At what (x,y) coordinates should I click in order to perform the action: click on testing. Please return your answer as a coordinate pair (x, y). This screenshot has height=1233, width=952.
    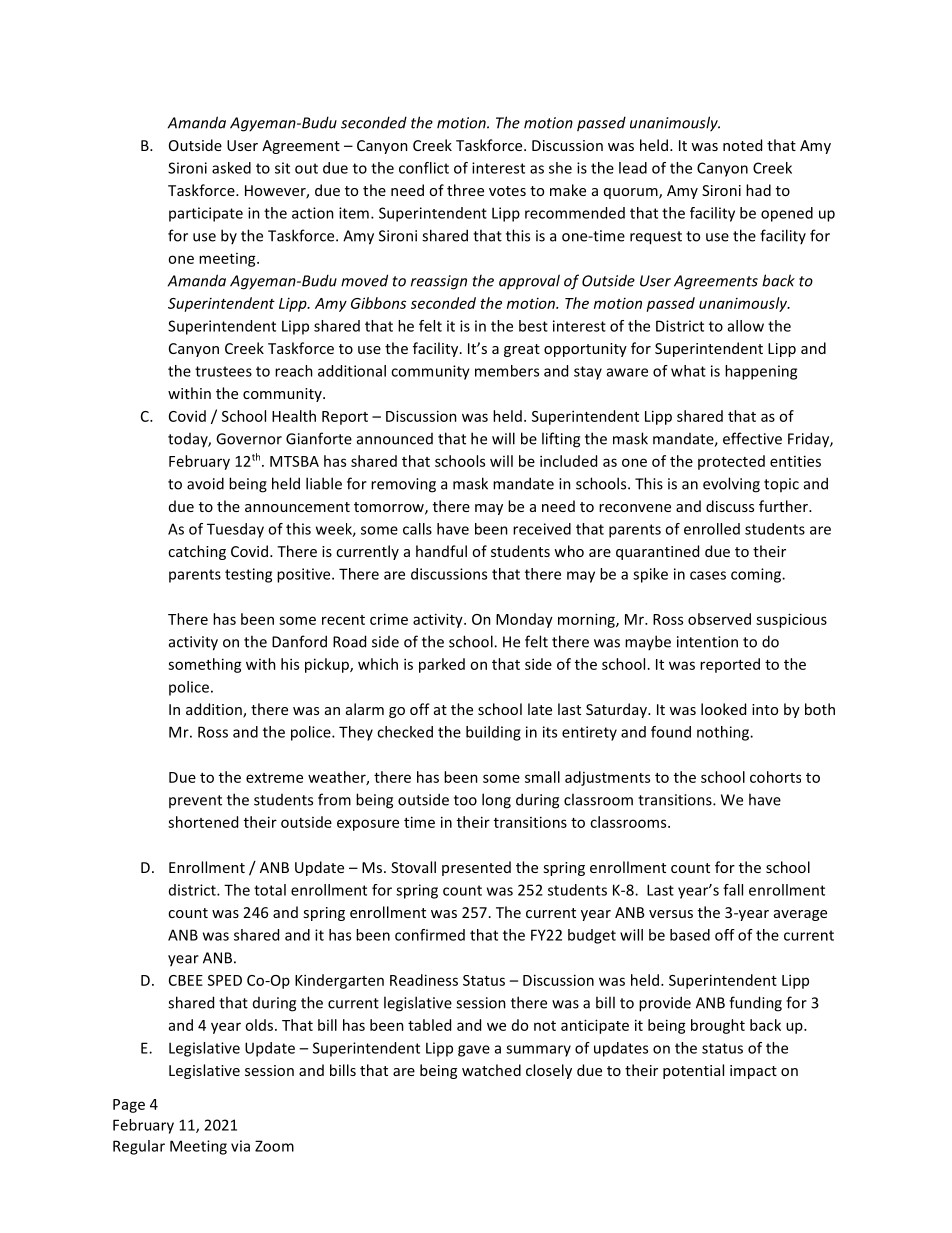
    Looking at the image, I should click on (248, 575).
